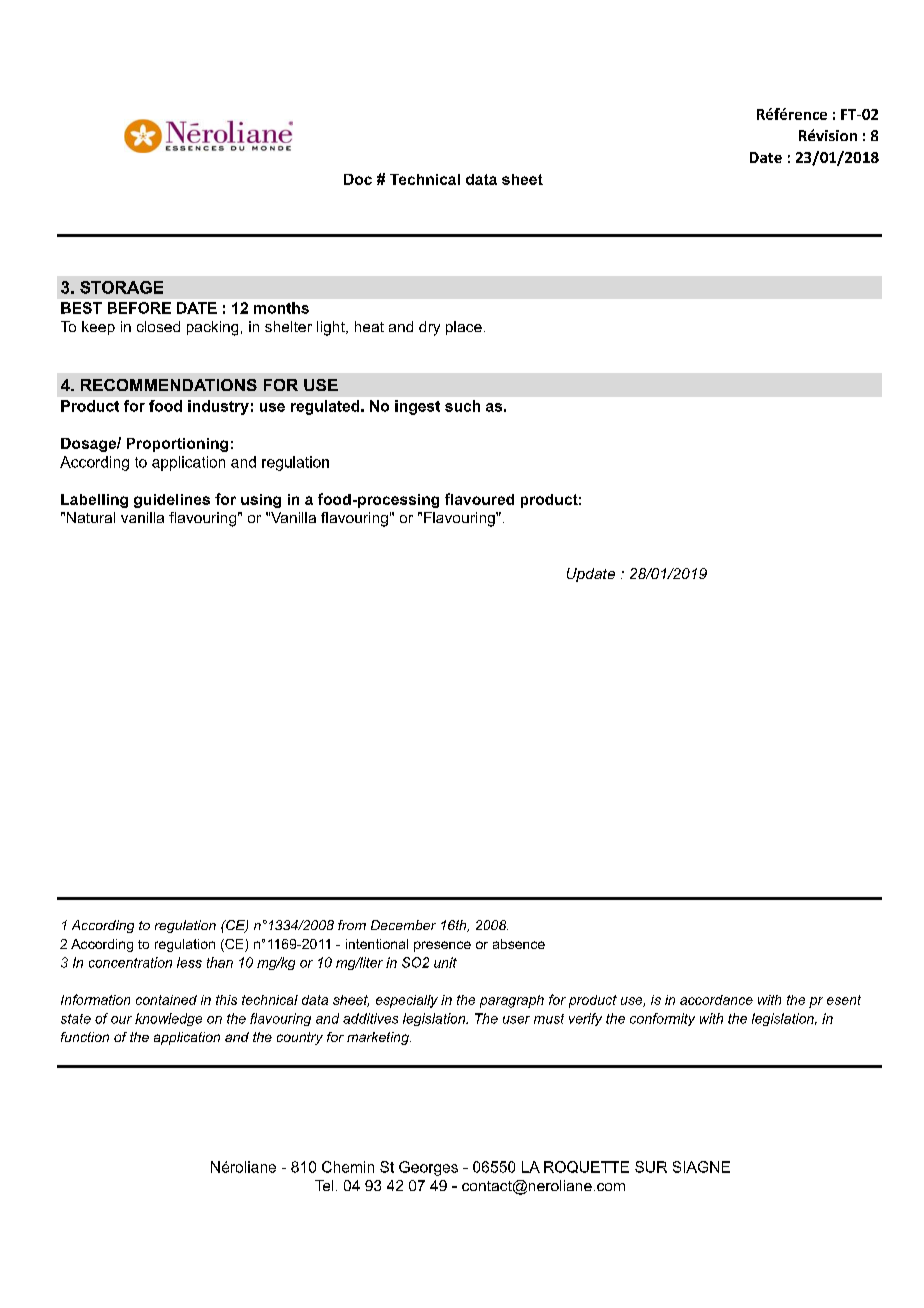 The image size is (924, 1308). What do you see at coordinates (479, 499) in the document?
I see `flavoured` at bounding box center [479, 499].
